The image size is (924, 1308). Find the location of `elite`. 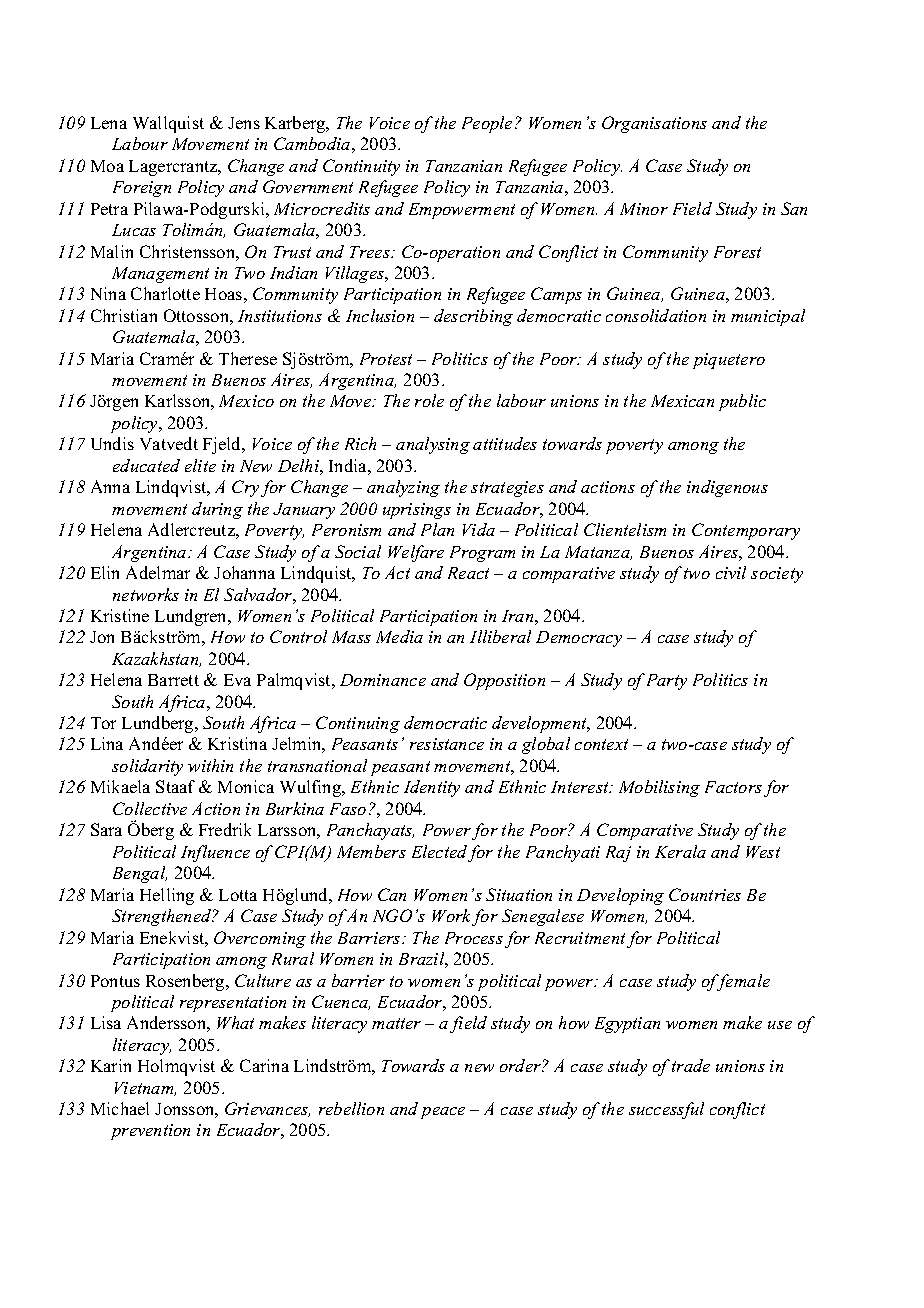

elite is located at coordinates (200, 465).
